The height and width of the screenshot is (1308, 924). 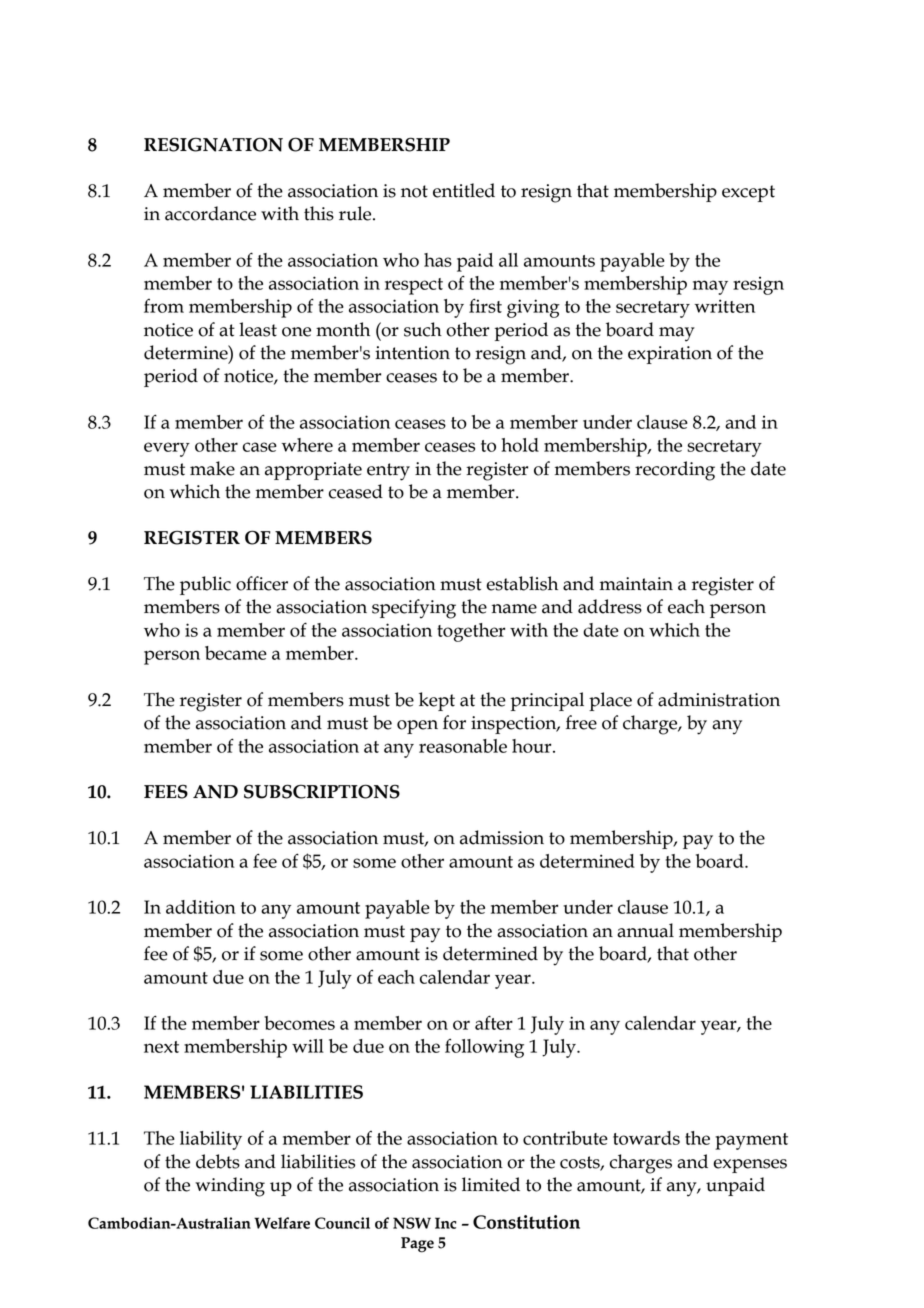 I want to click on annual, so click(x=645, y=930).
